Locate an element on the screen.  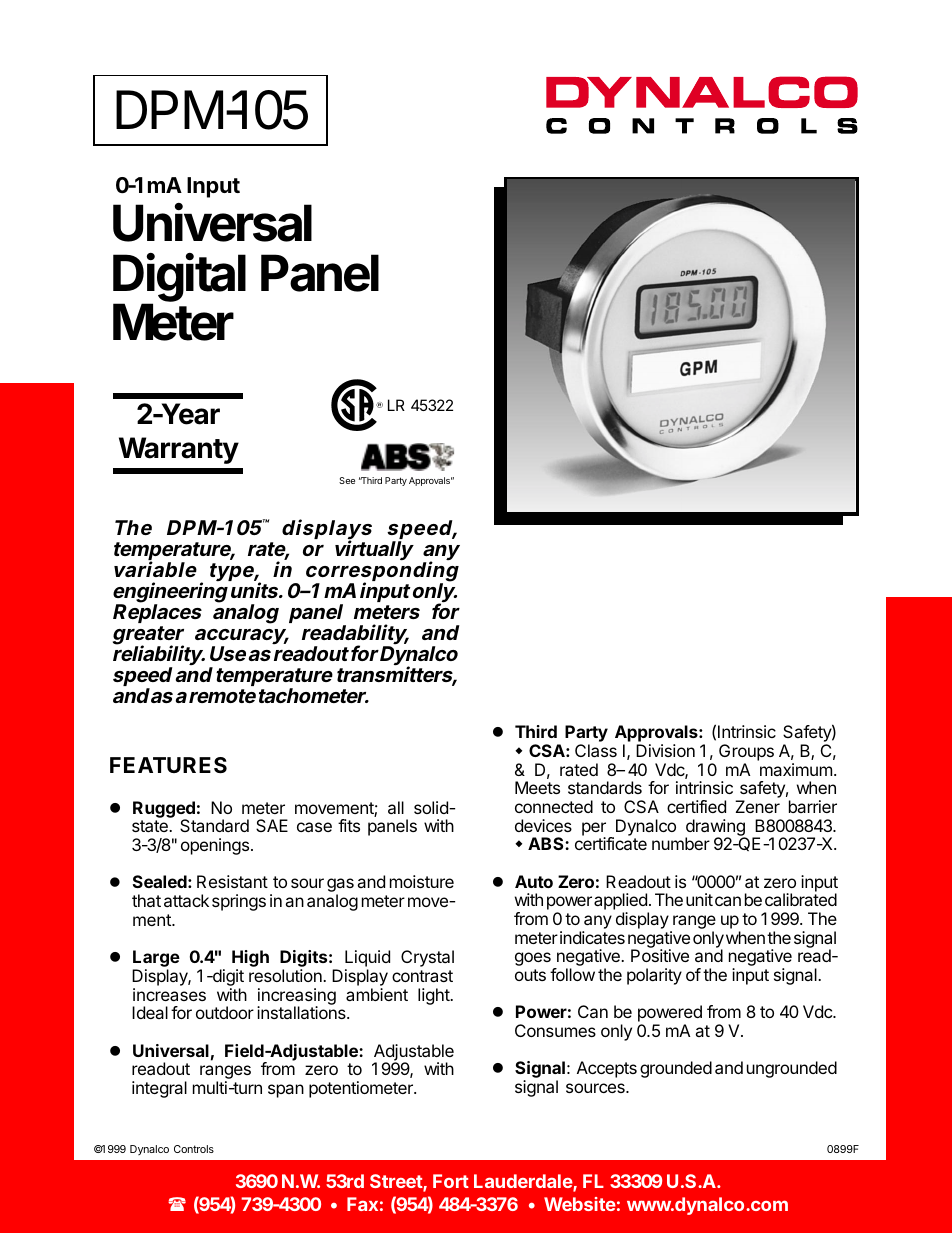
Groups is located at coordinates (746, 752).
